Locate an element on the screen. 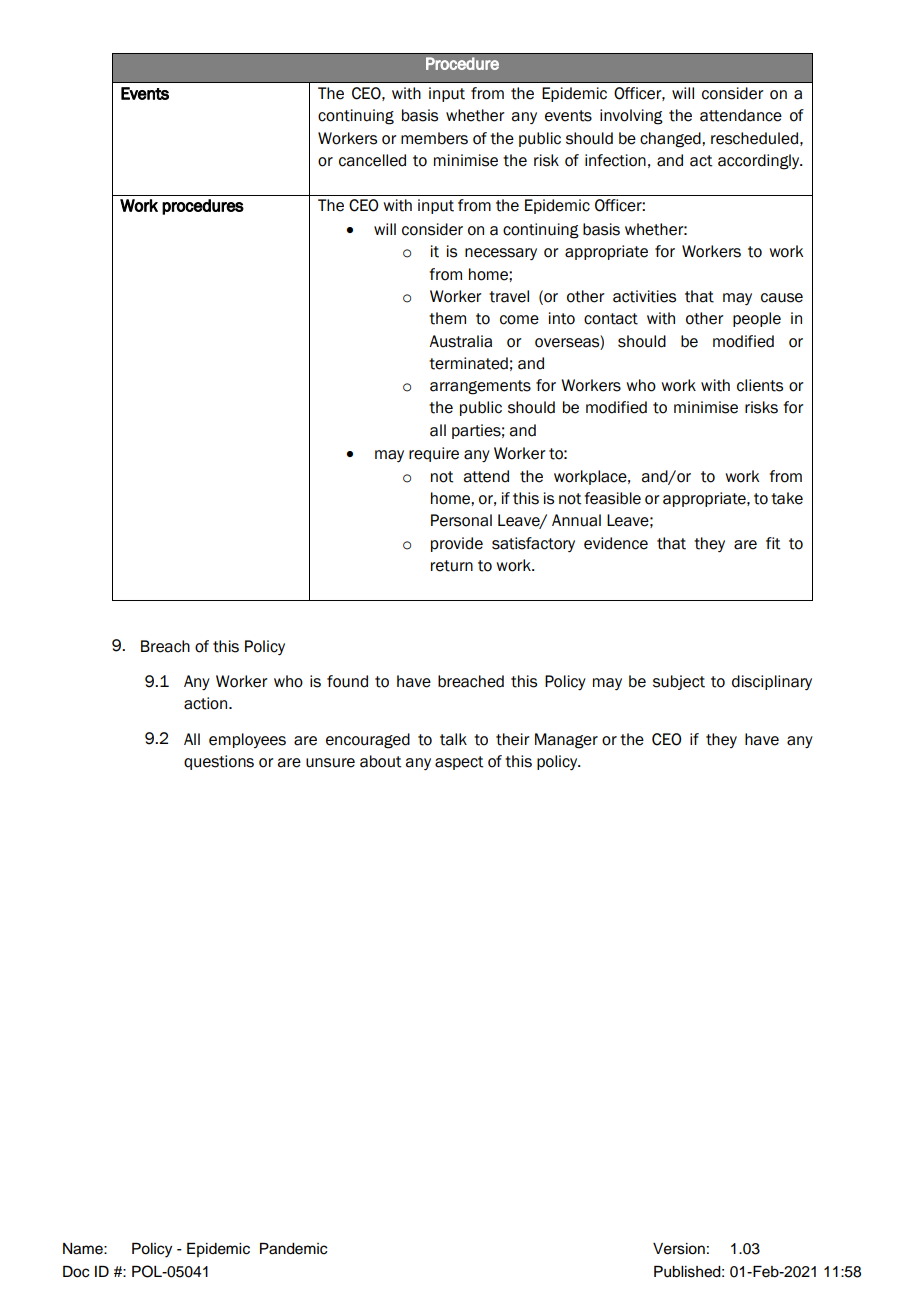 This screenshot has height=1308, width=924. Personal is located at coordinates (461, 520).
